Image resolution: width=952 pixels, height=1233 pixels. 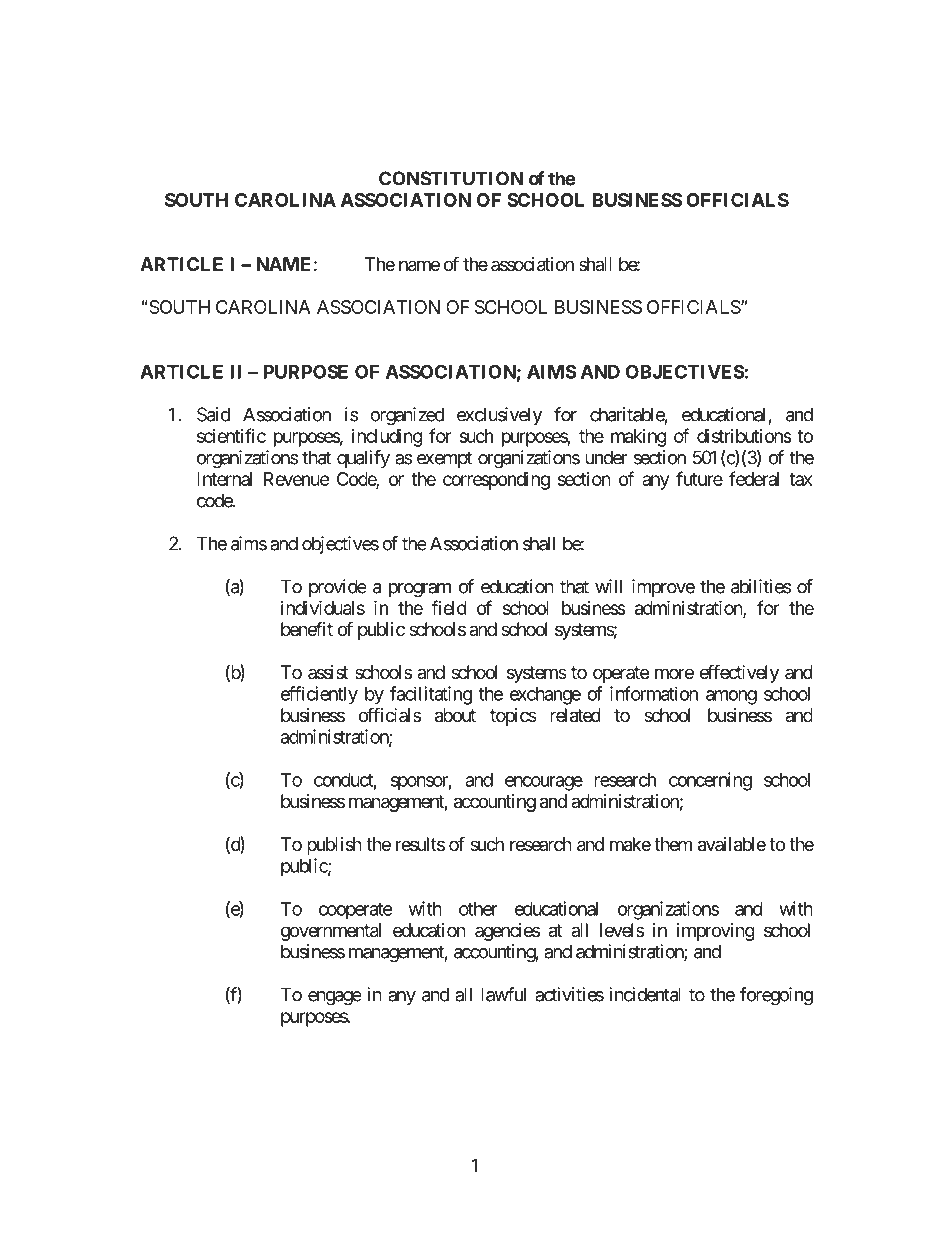 I want to click on Revenue, so click(x=296, y=479).
